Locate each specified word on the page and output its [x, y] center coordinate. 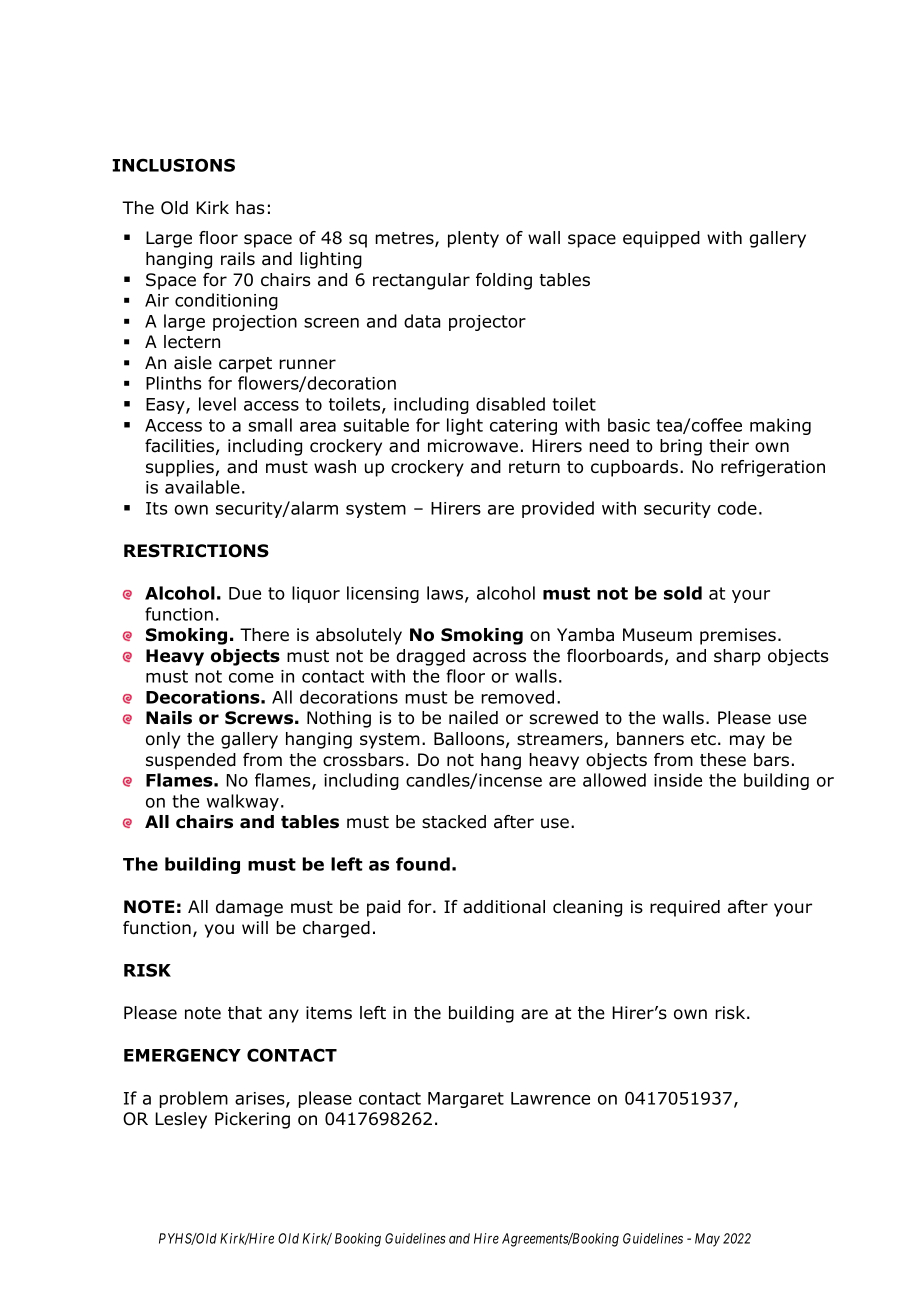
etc [703, 739]
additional [504, 907]
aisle [193, 363]
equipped [661, 239]
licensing [383, 594]
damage [249, 908]
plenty [473, 239]
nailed [473, 718]
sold [683, 593]
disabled [510, 404]
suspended [191, 761]
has [250, 208]
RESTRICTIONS [196, 551]
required [685, 908]
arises [261, 1099]
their [729, 446]
